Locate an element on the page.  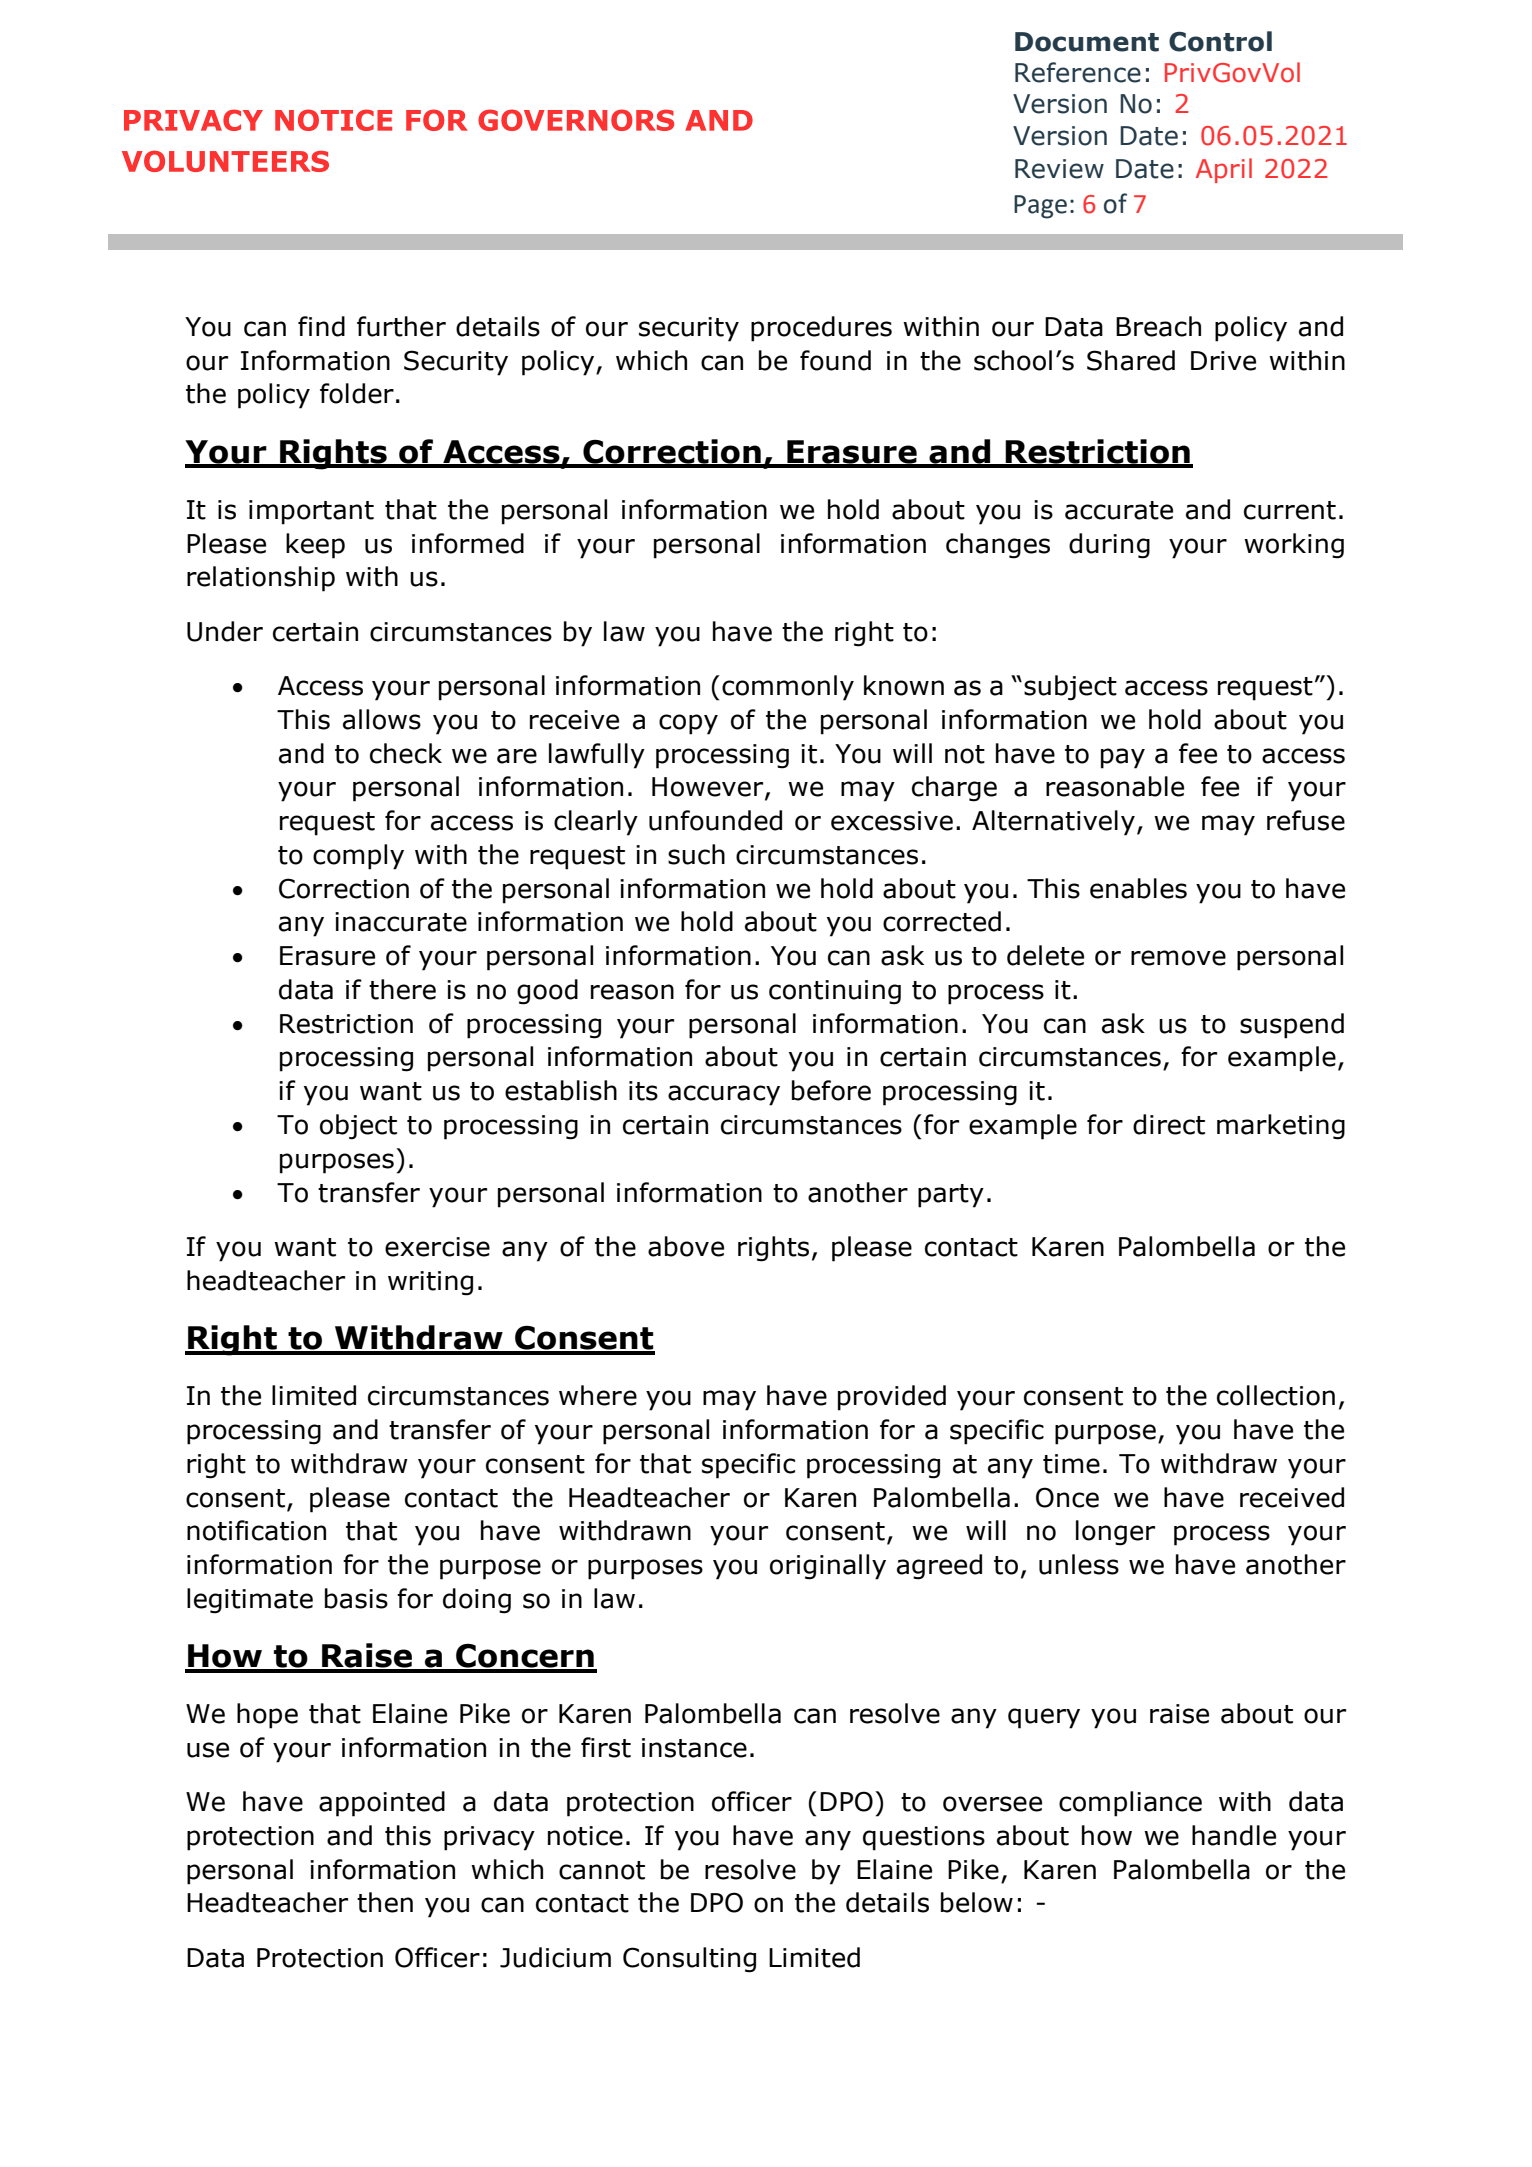
notification is located at coordinates (256, 1530).
